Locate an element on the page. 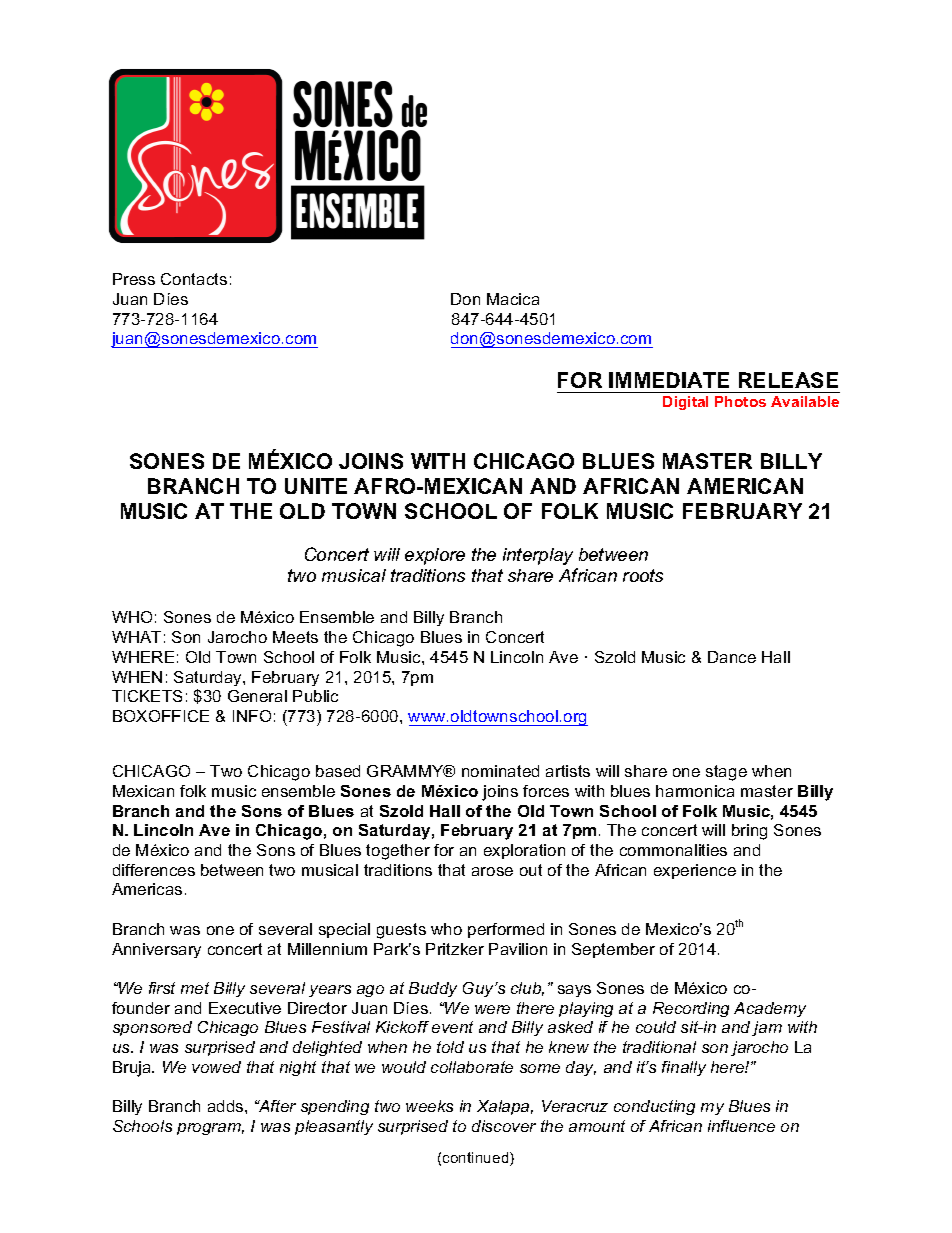 This page has height=1233, width=952. Contacts is located at coordinates (194, 279).
